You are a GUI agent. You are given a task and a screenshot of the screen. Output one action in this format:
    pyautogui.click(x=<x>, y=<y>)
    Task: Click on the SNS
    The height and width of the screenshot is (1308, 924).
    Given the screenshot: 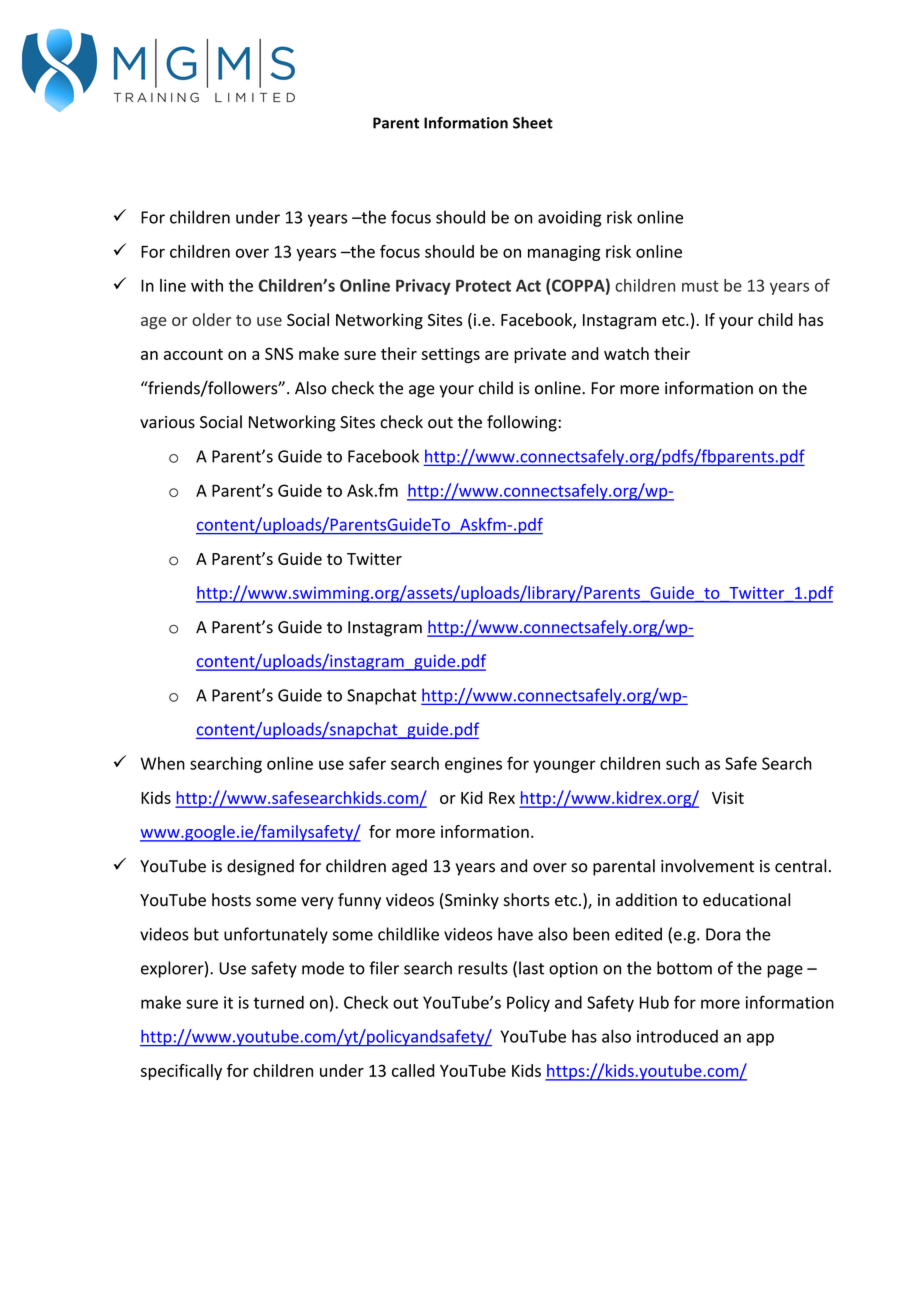 What is the action you would take?
    pyautogui.click(x=279, y=354)
